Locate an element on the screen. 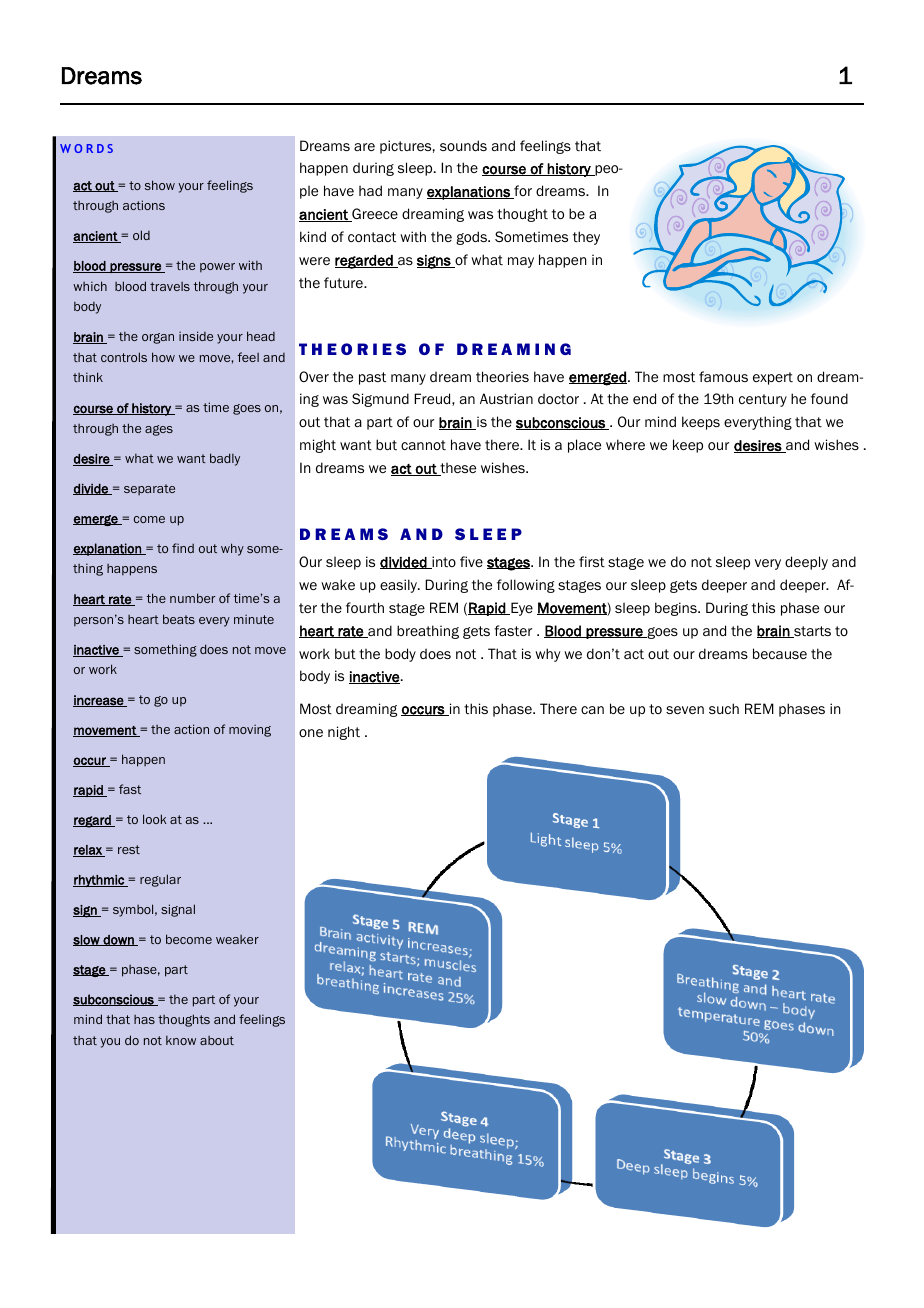 The width and height of the screenshot is (924, 1308). they is located at coordinates (586, 238).
